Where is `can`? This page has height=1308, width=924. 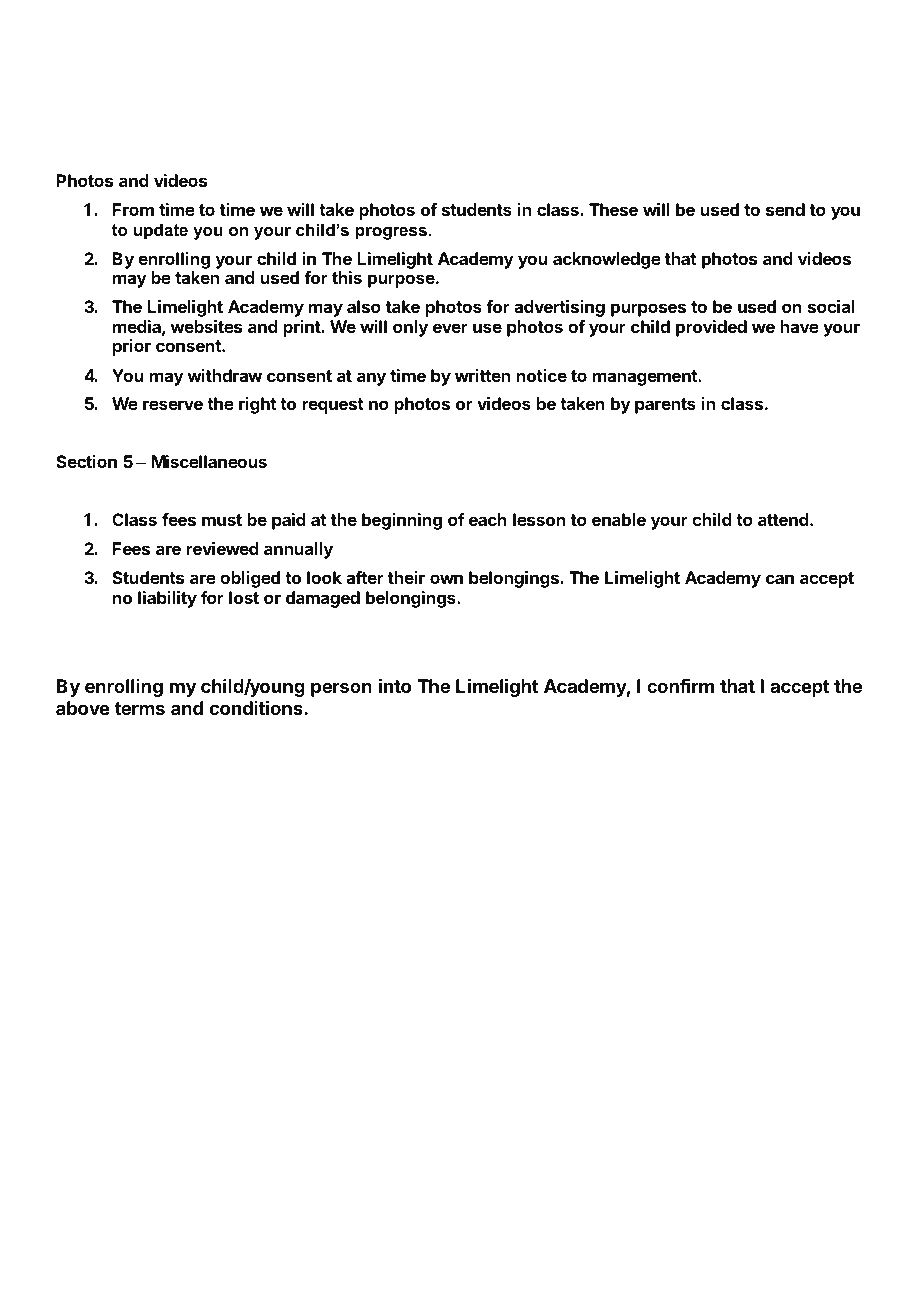
can is located at coordinates (780, 579).
